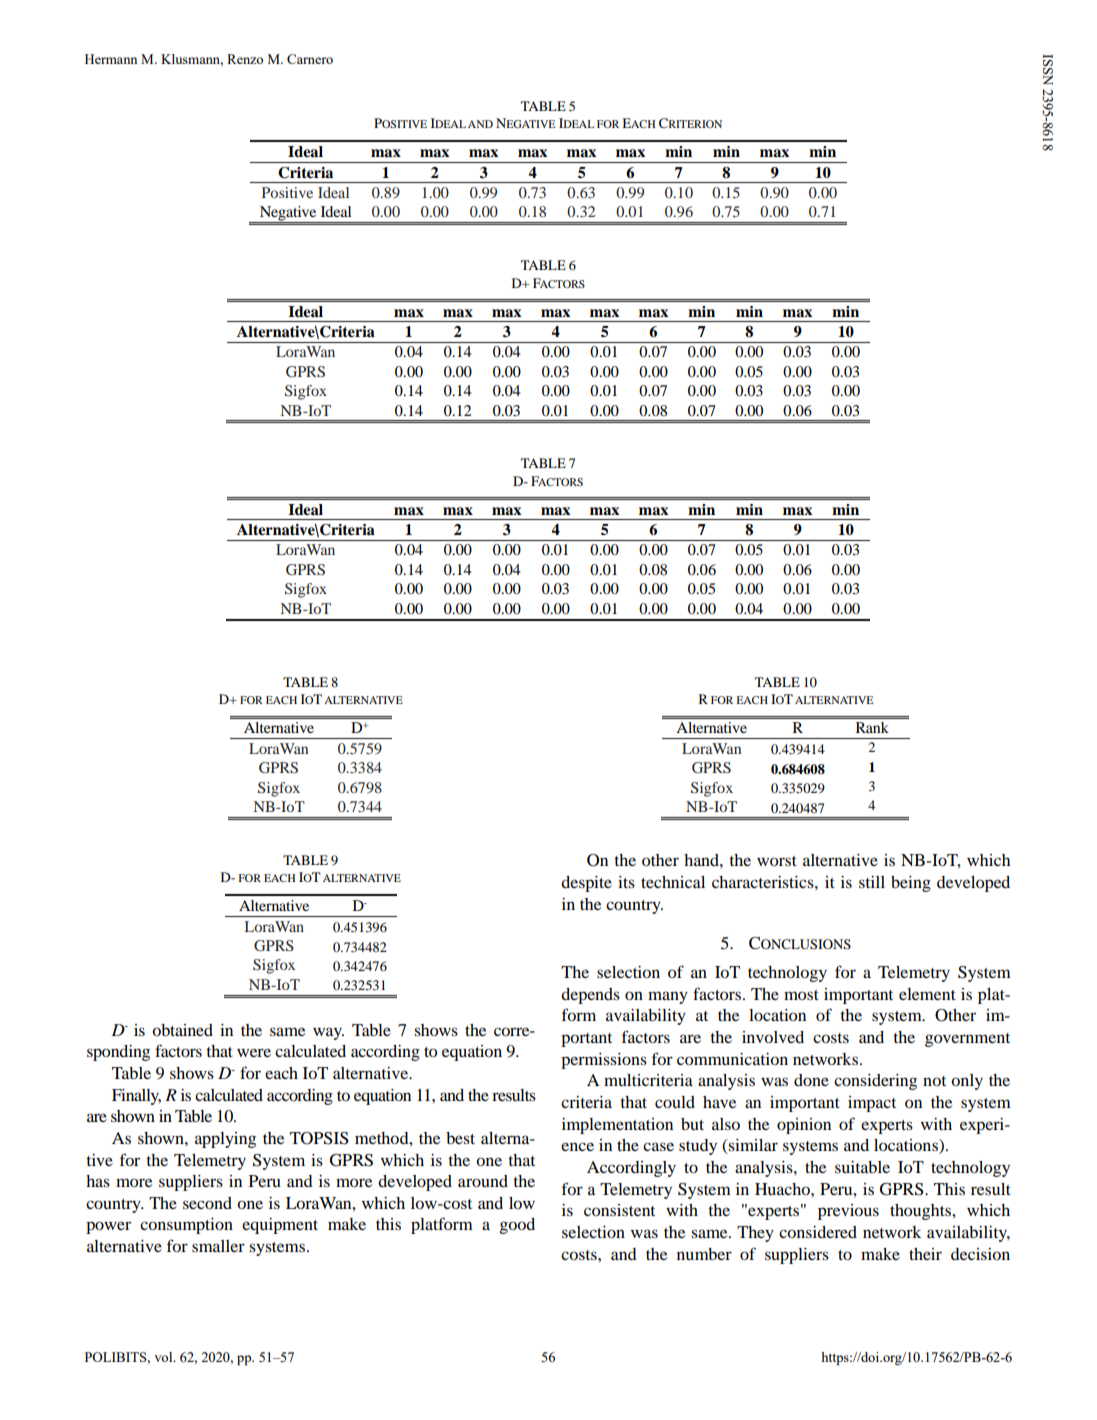 This screenshot has width=1097, height=1420. Describe the element at coordinates (254, 1052) in the screenshot. I see `were` at that location.
